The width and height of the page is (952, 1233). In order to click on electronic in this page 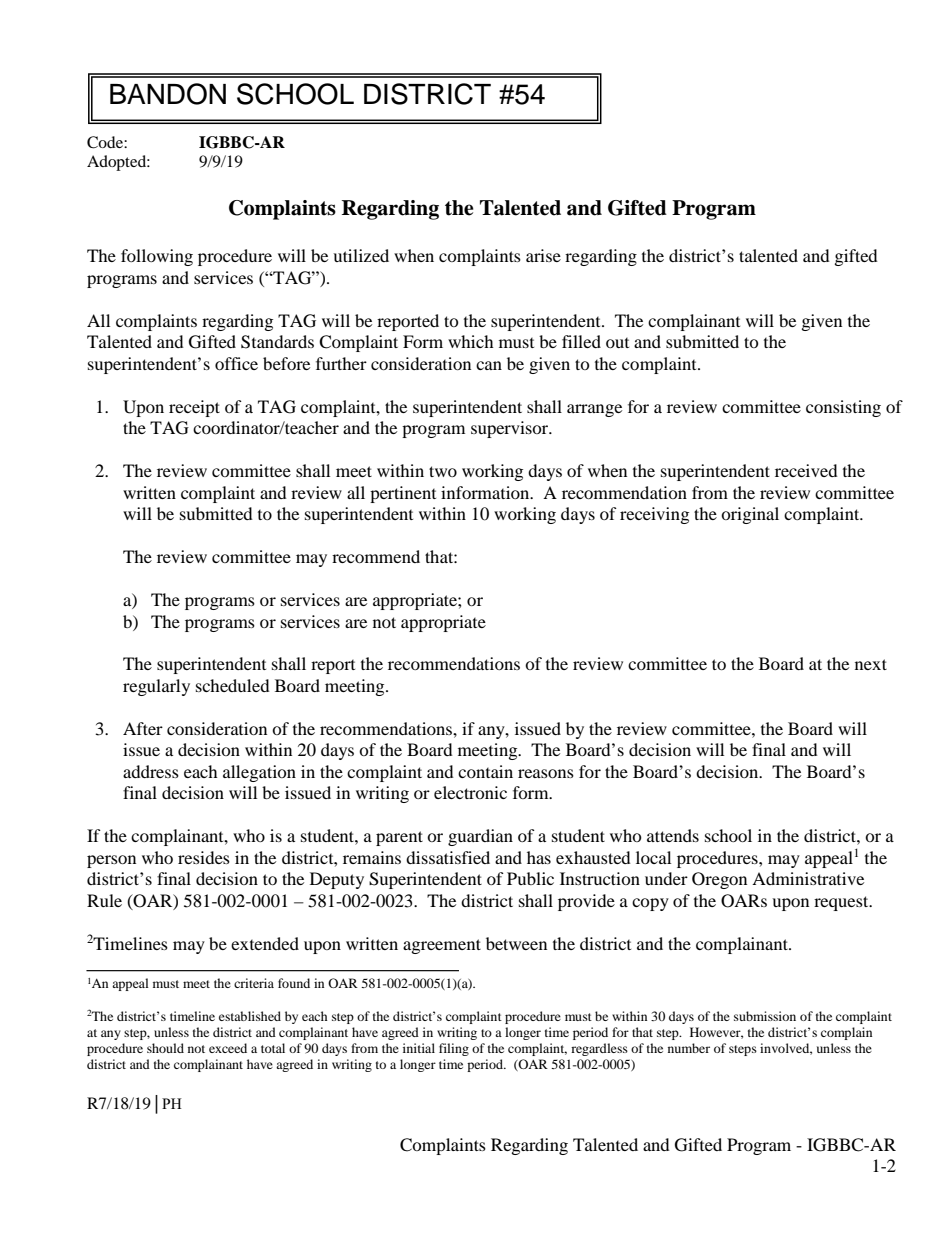, I will do `click(470, 792)`.
